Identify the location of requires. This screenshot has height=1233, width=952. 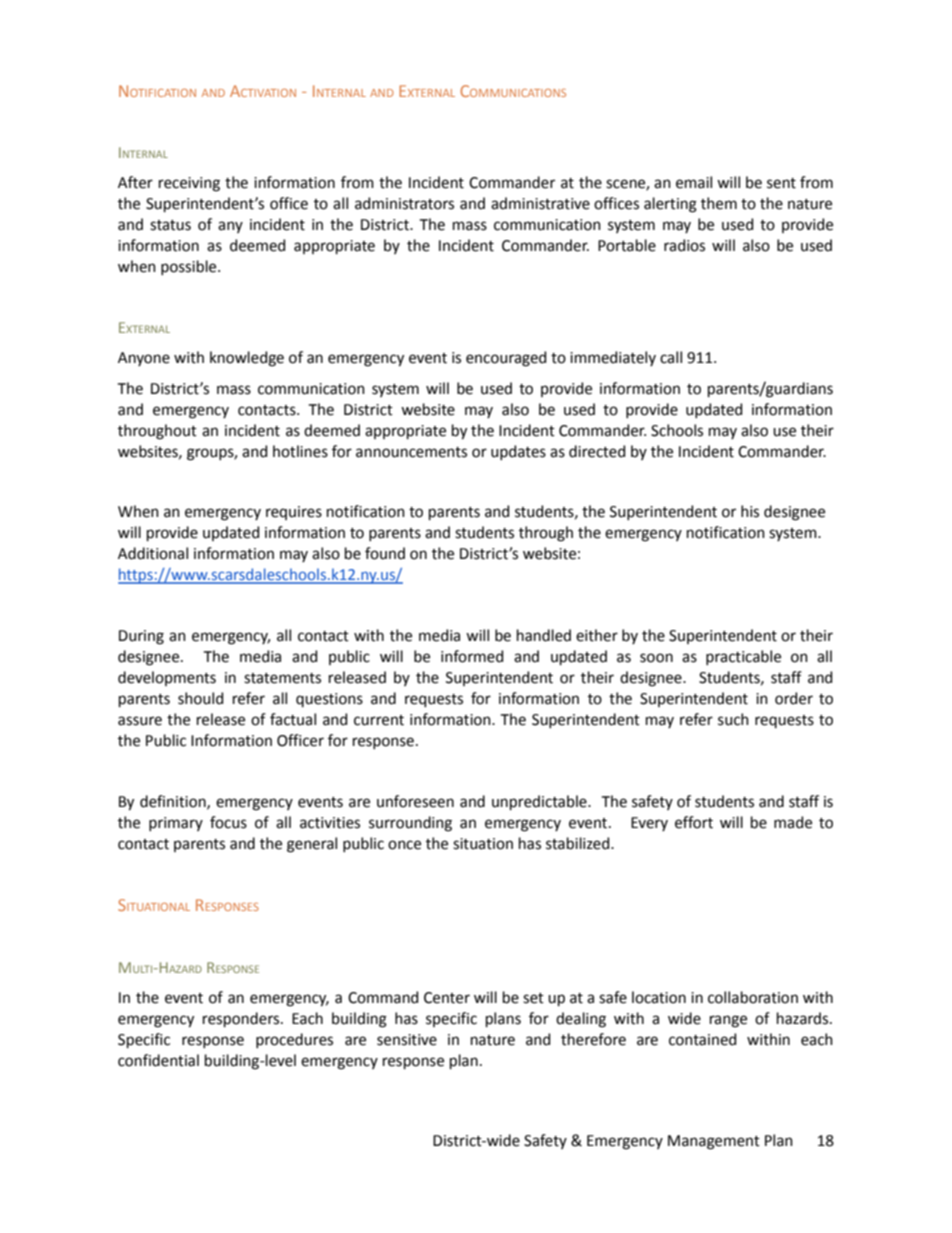
(294, 513).
